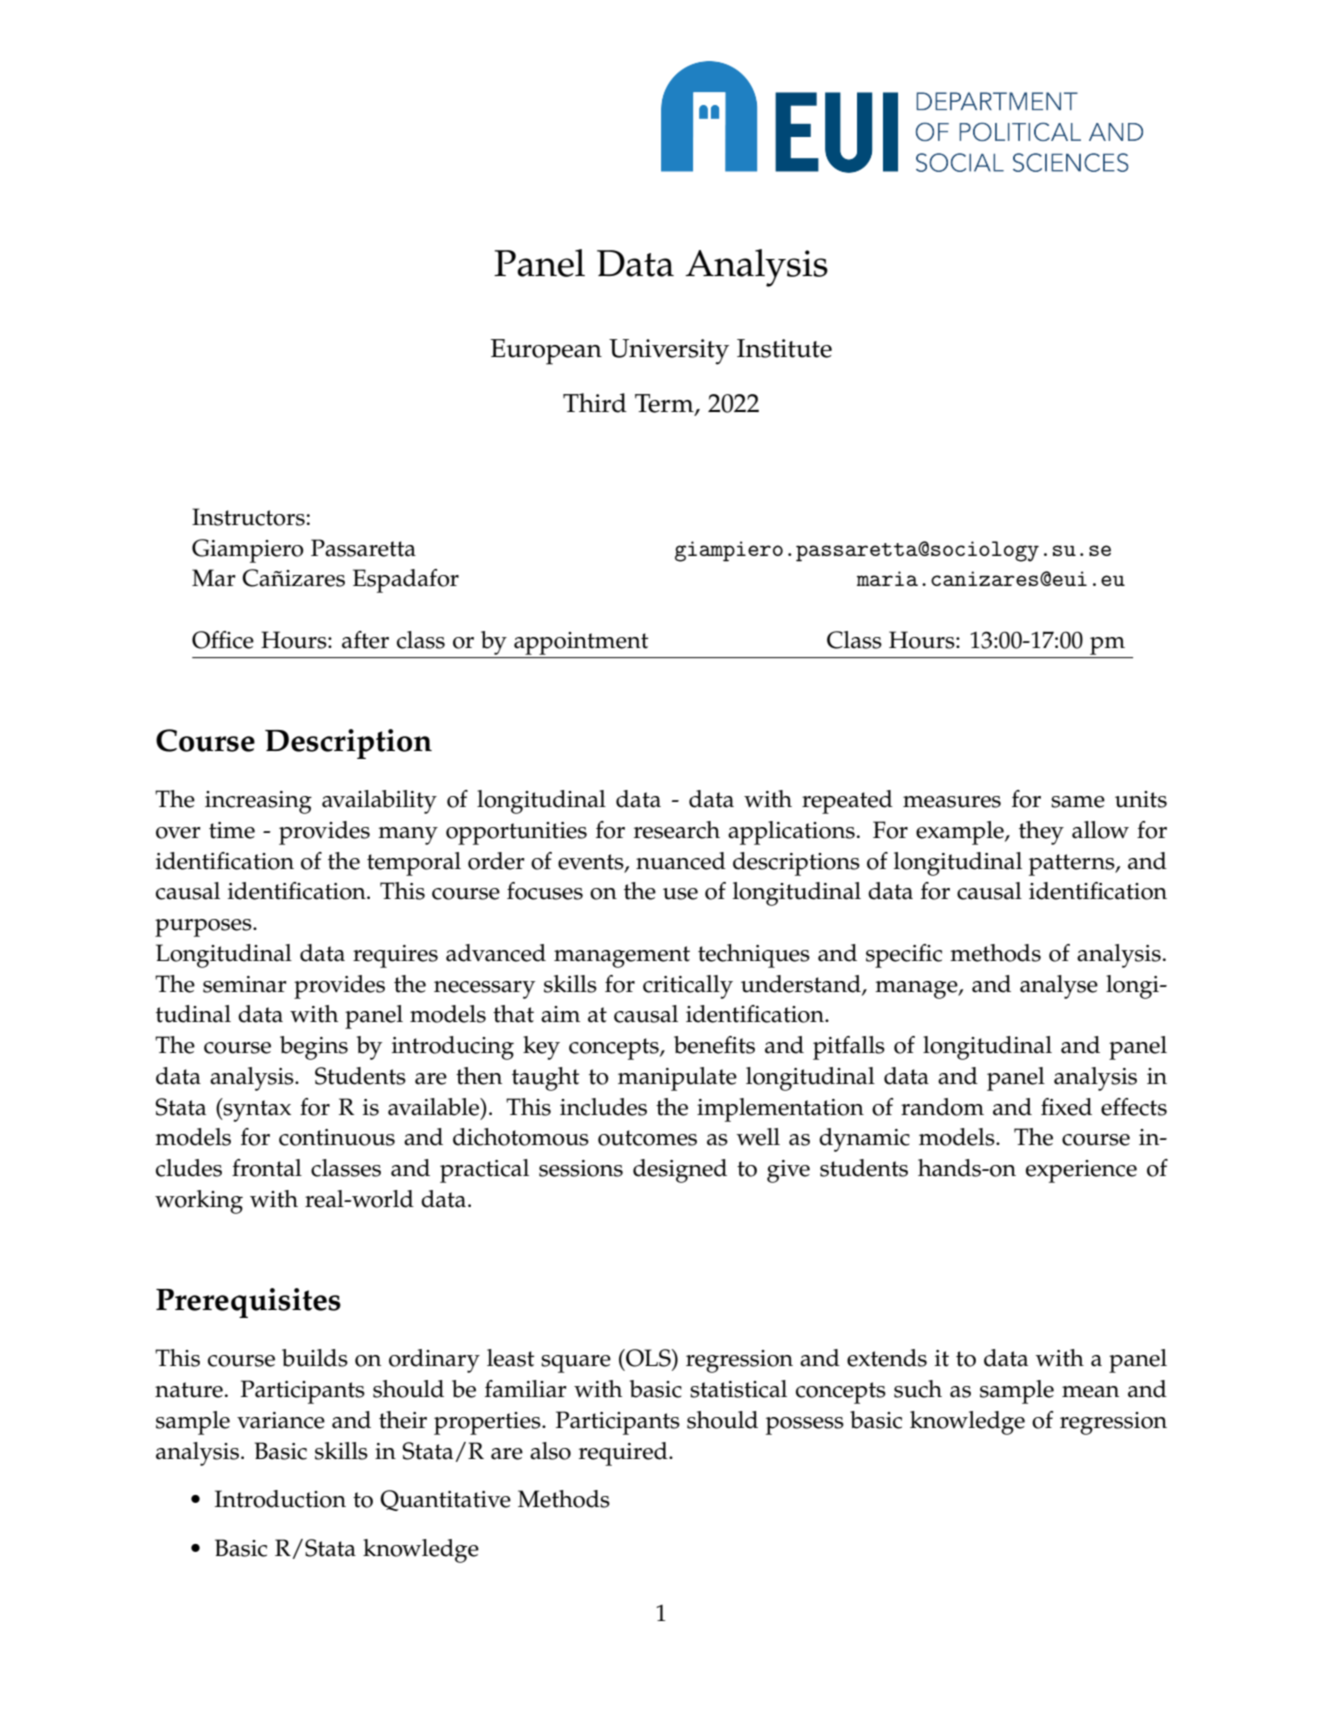  I want to click on required, so click(624, 1454).
